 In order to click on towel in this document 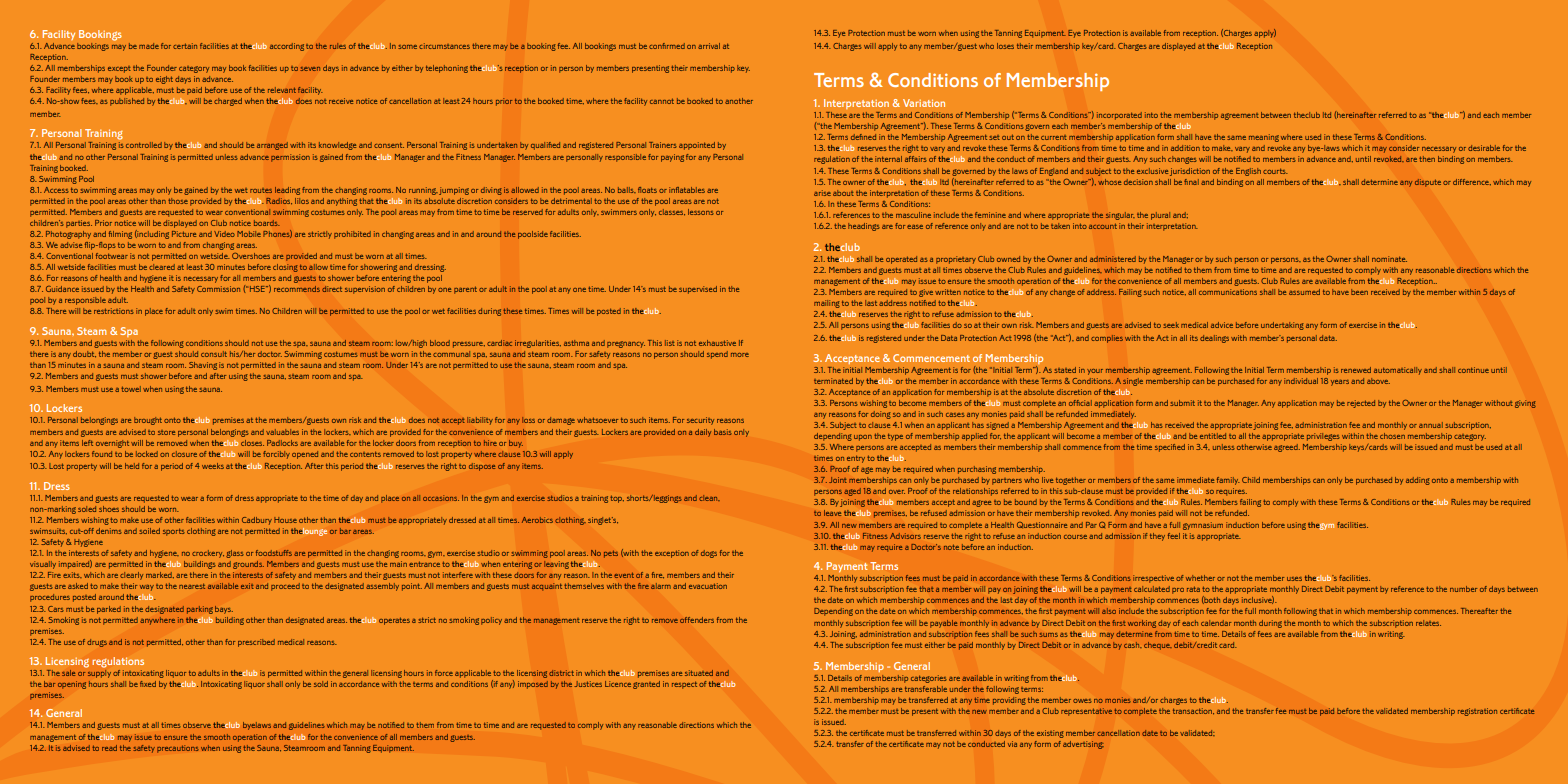, I will do `click(131, 389)`.
